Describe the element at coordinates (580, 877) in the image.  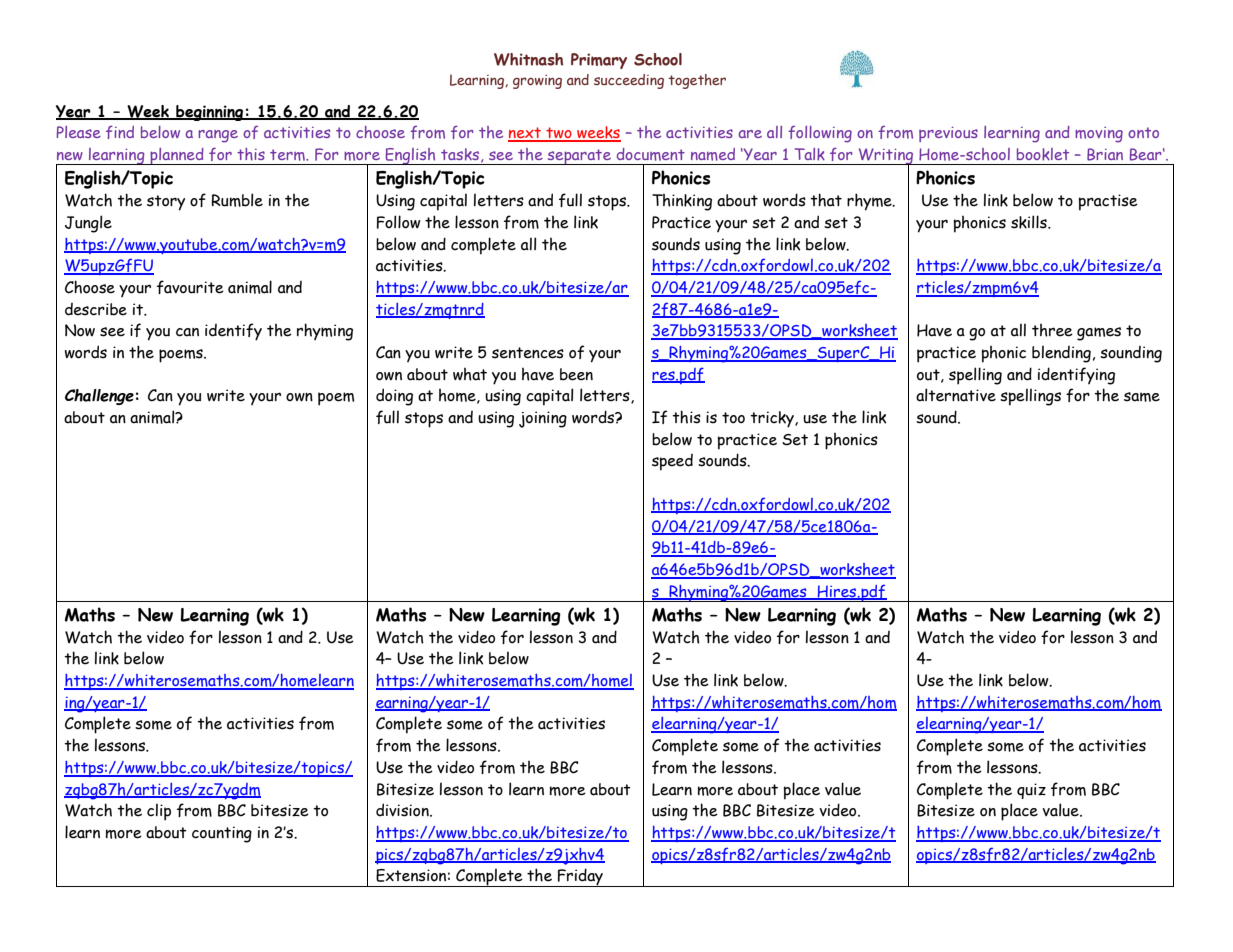
I see `Friday` at that location.
